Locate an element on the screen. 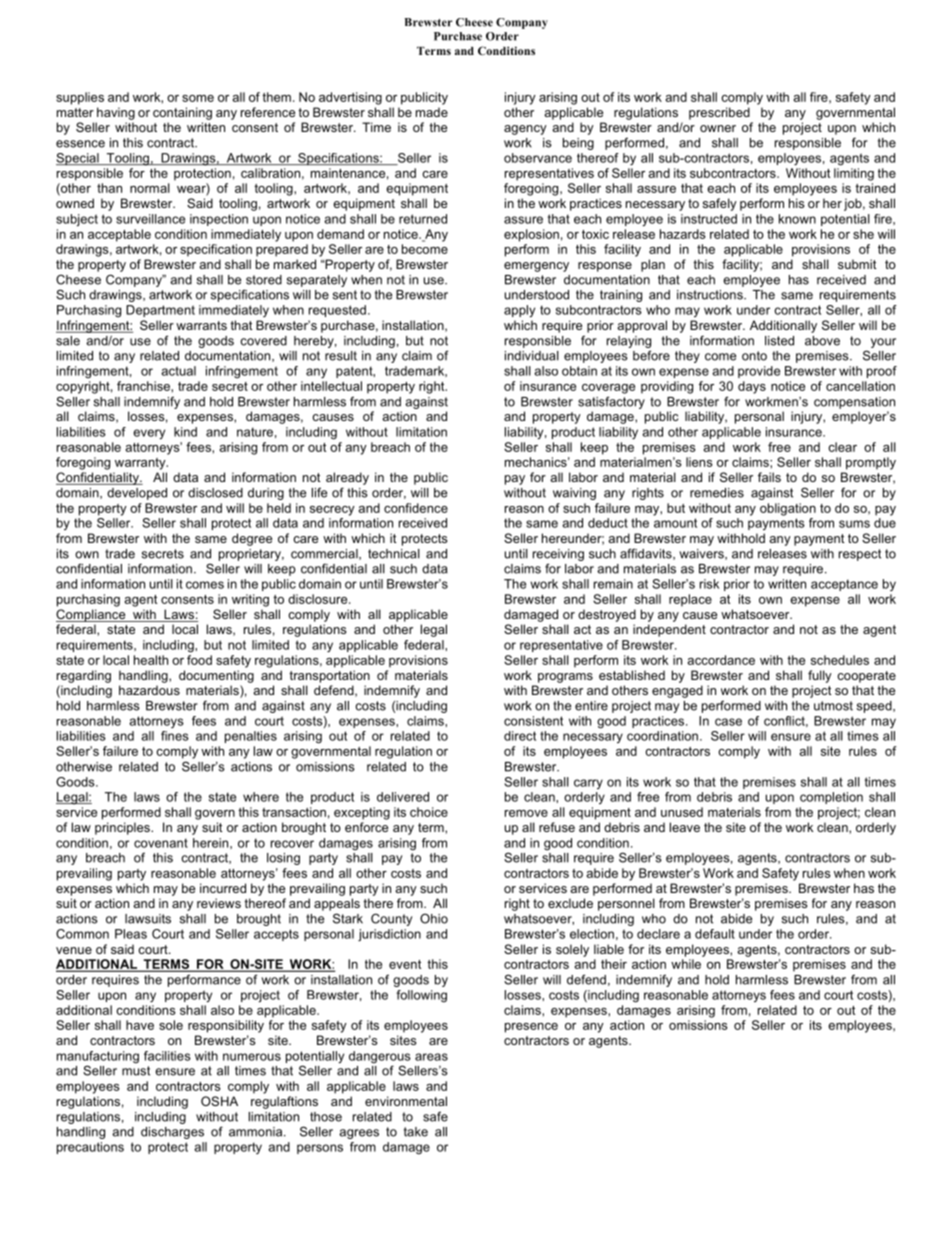 The image size is (952, 1233). take is located at coordinates (416, 1132).
